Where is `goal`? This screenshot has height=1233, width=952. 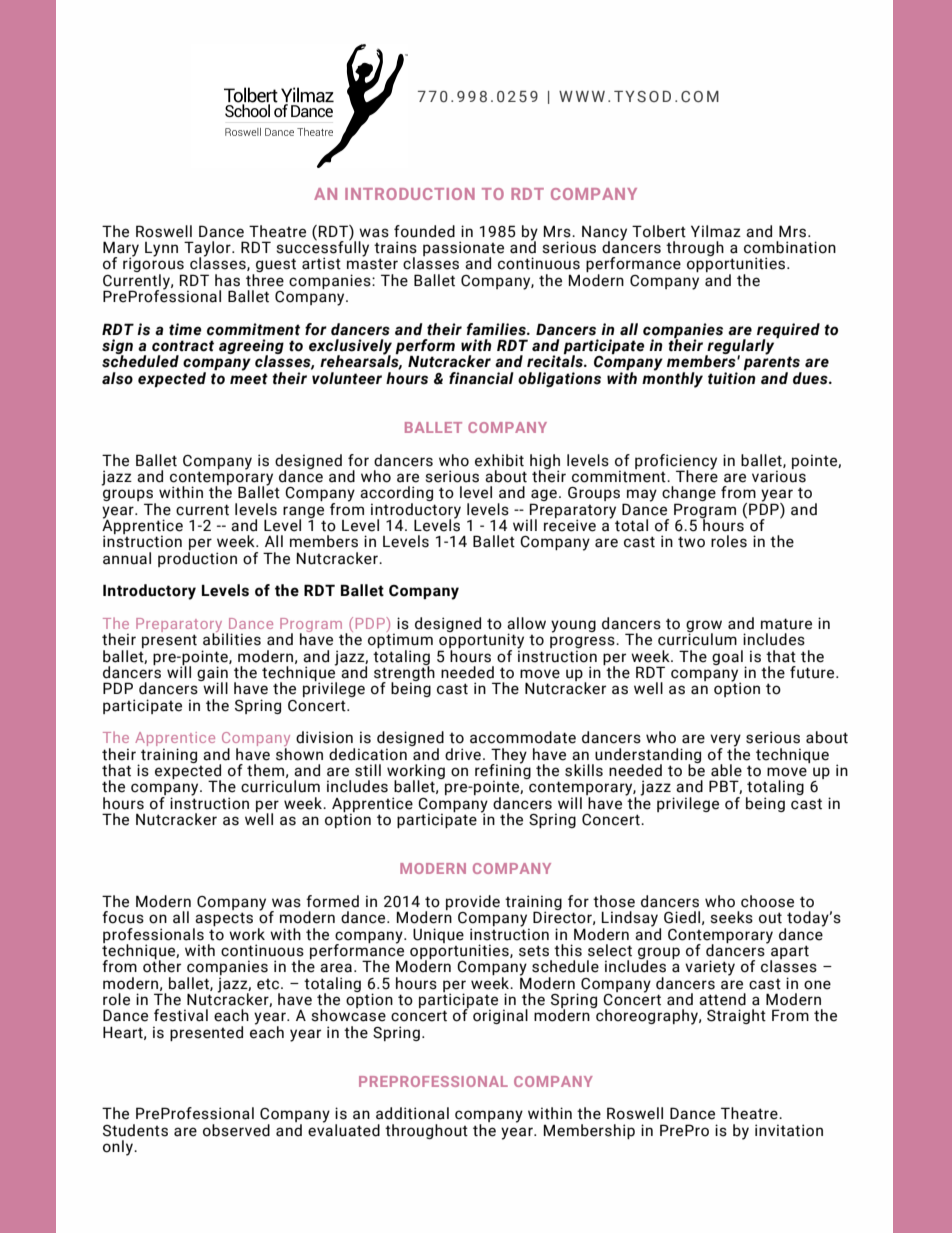
goal is located at coordinates (727, 657).
